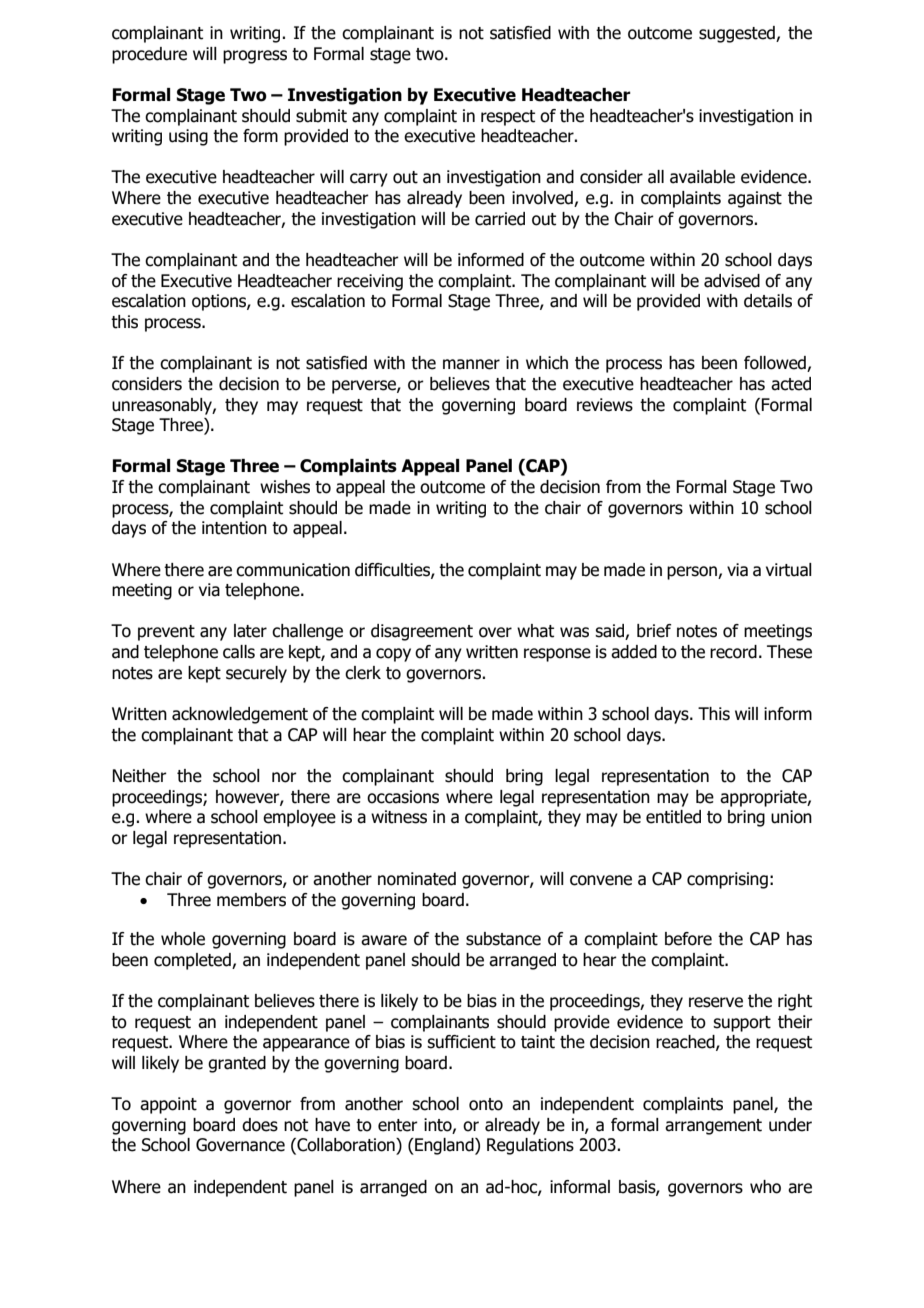  What do you see at coordinates (403, 797) in the image?
I see `occasions` at bounding box center [403, 797].
